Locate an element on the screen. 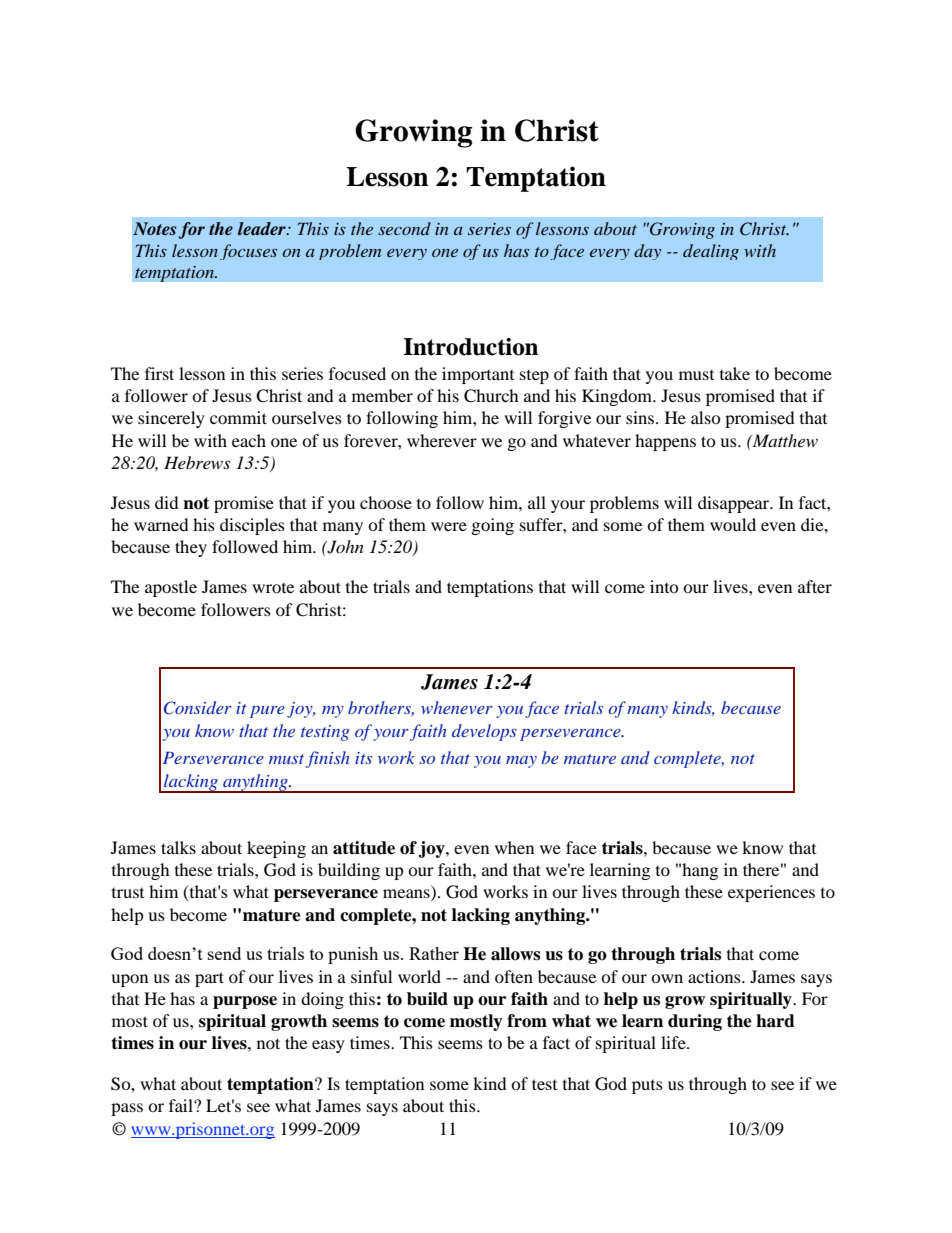 The height and width of the screenshot is (1233, 952). disappear is located at coordinates (735, 504).
